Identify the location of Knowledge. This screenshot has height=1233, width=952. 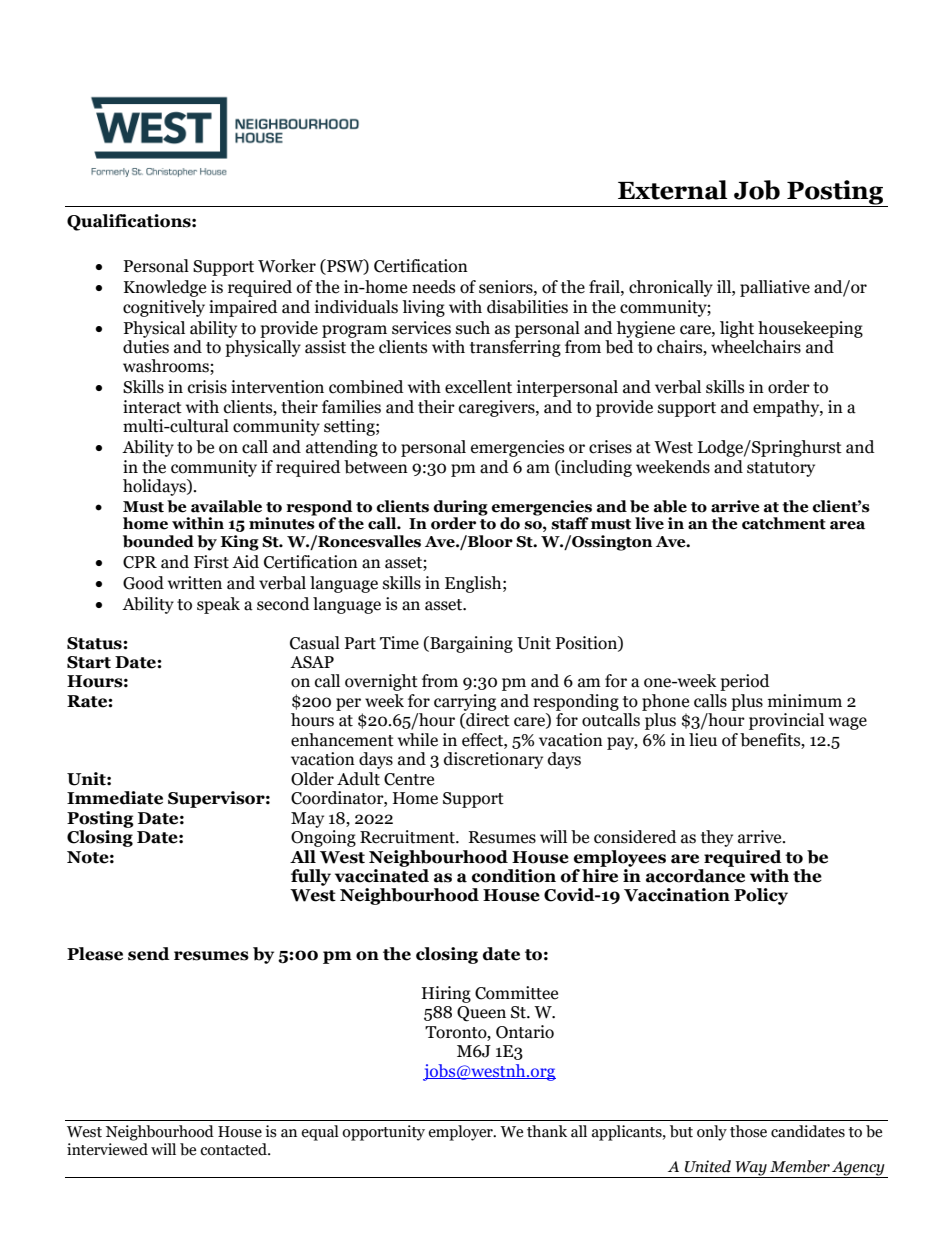
(165, 288).
